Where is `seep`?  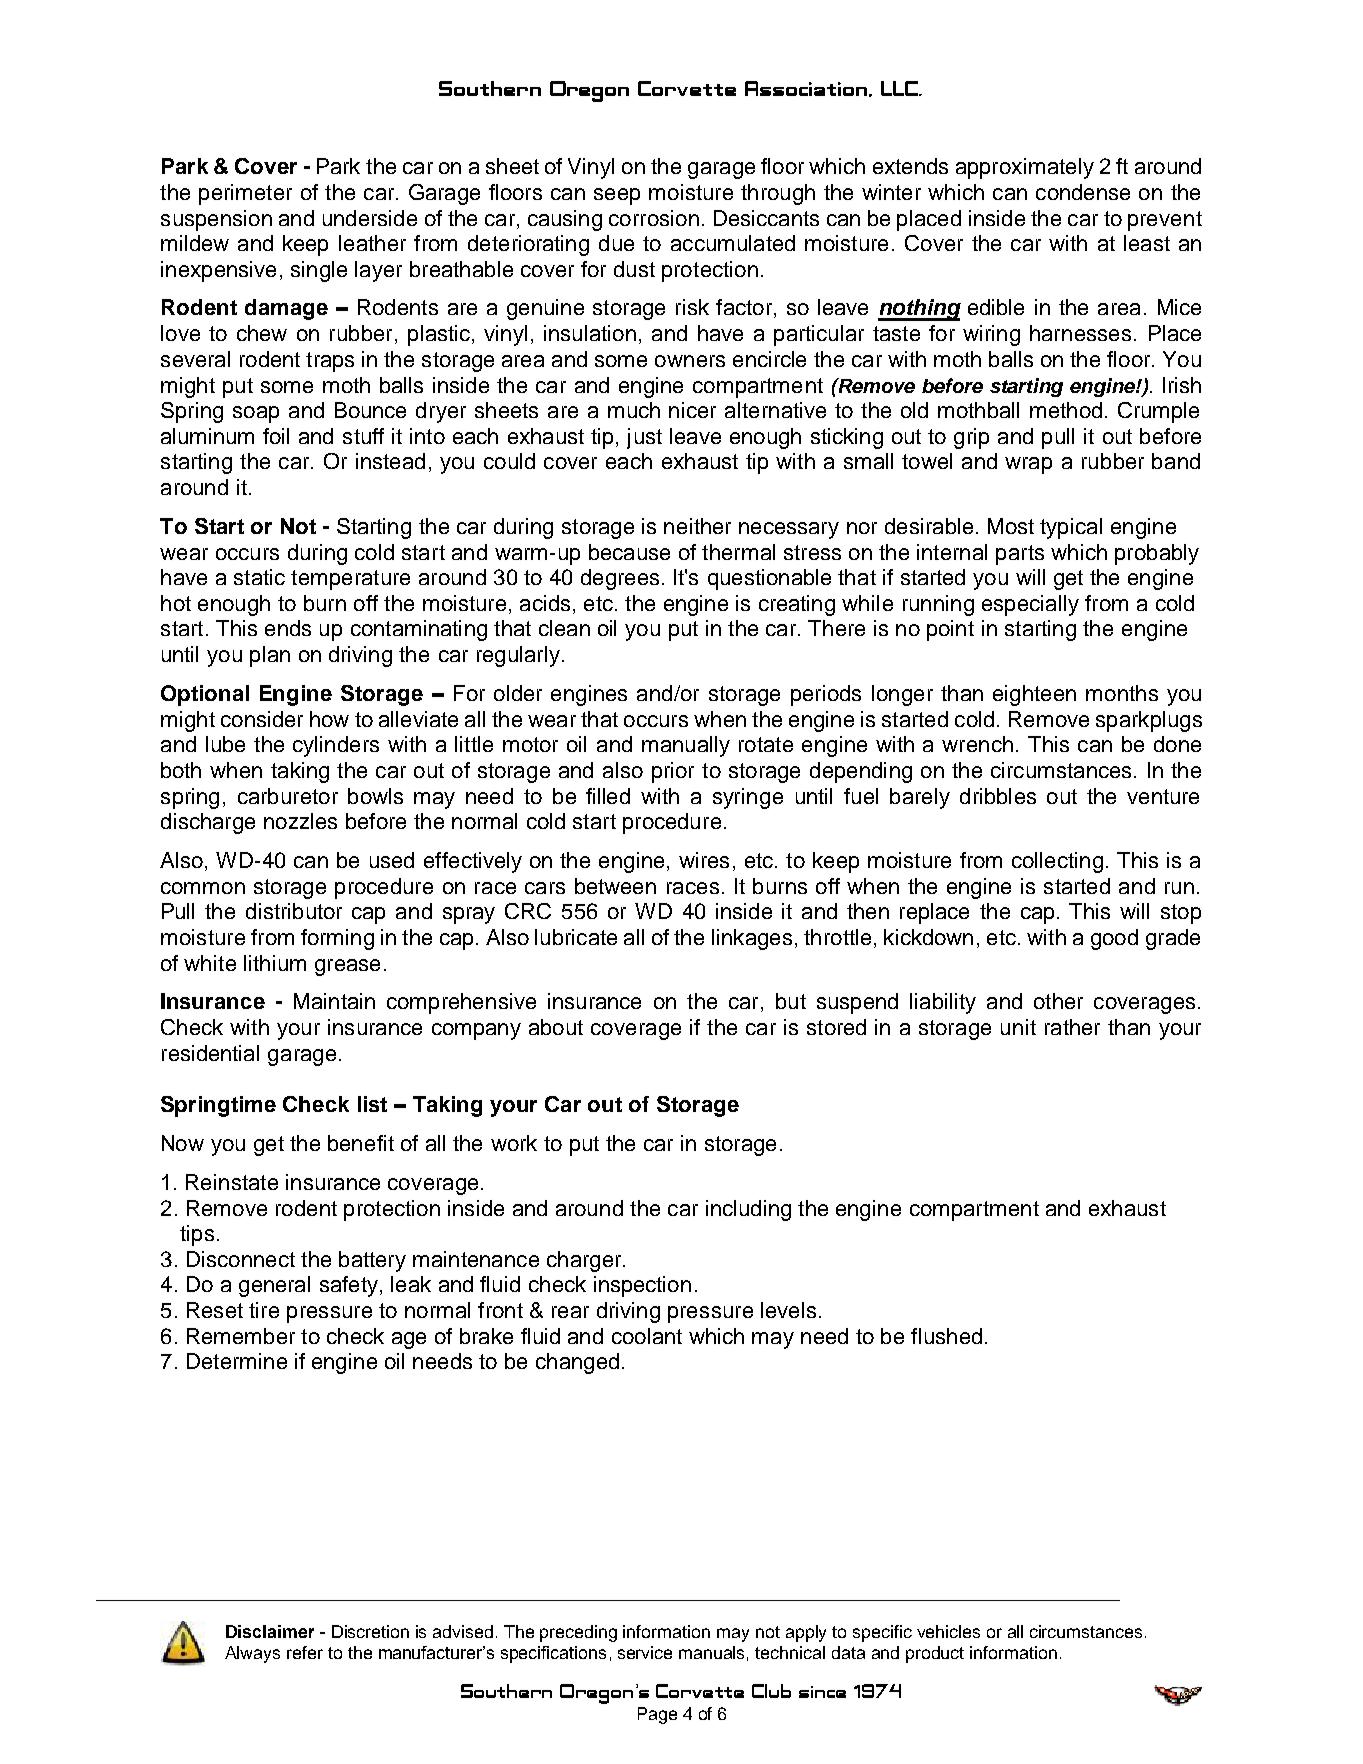
seep is located at coordinates (617, 196).
